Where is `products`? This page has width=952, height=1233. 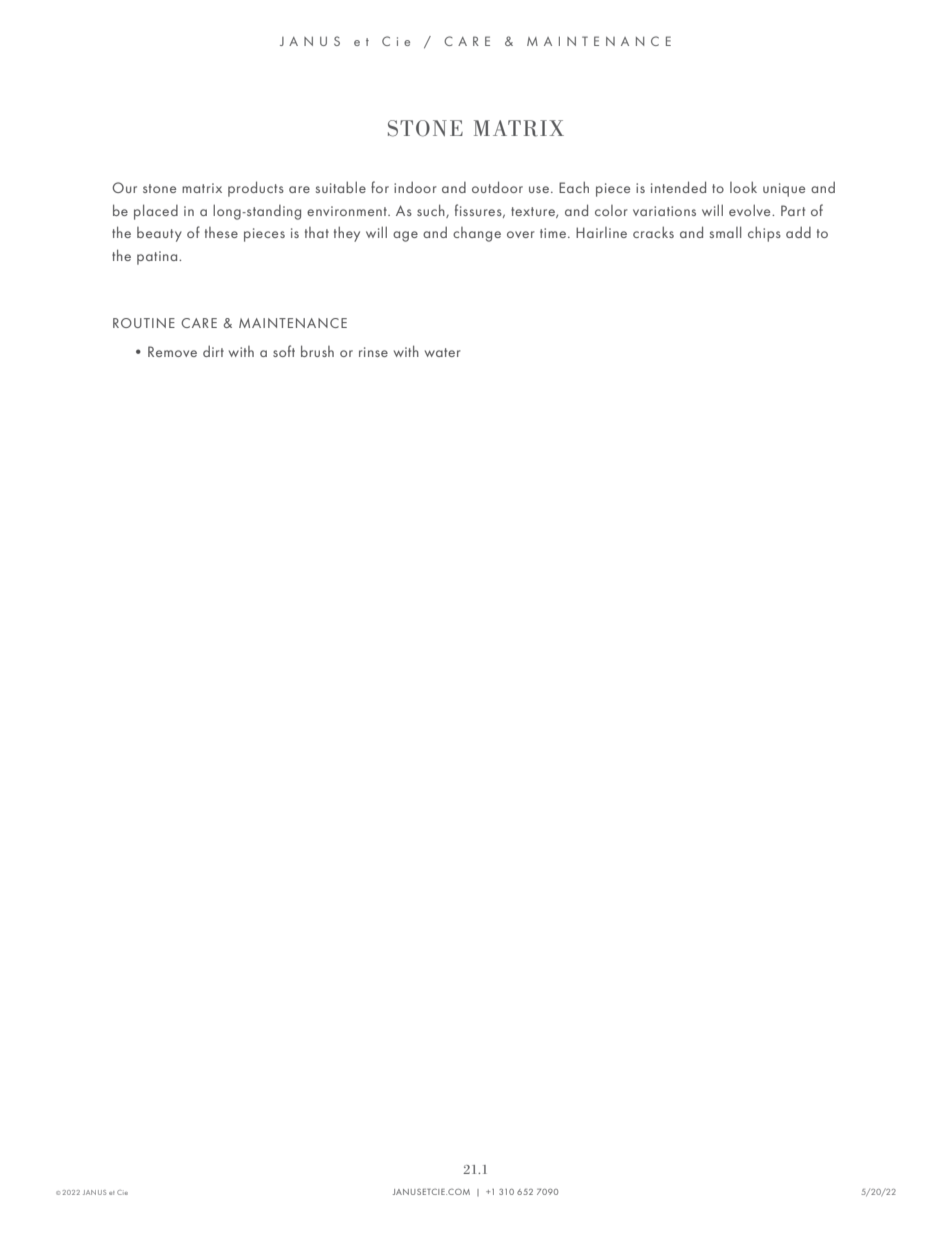
products is located at coordinates (256, 189).
